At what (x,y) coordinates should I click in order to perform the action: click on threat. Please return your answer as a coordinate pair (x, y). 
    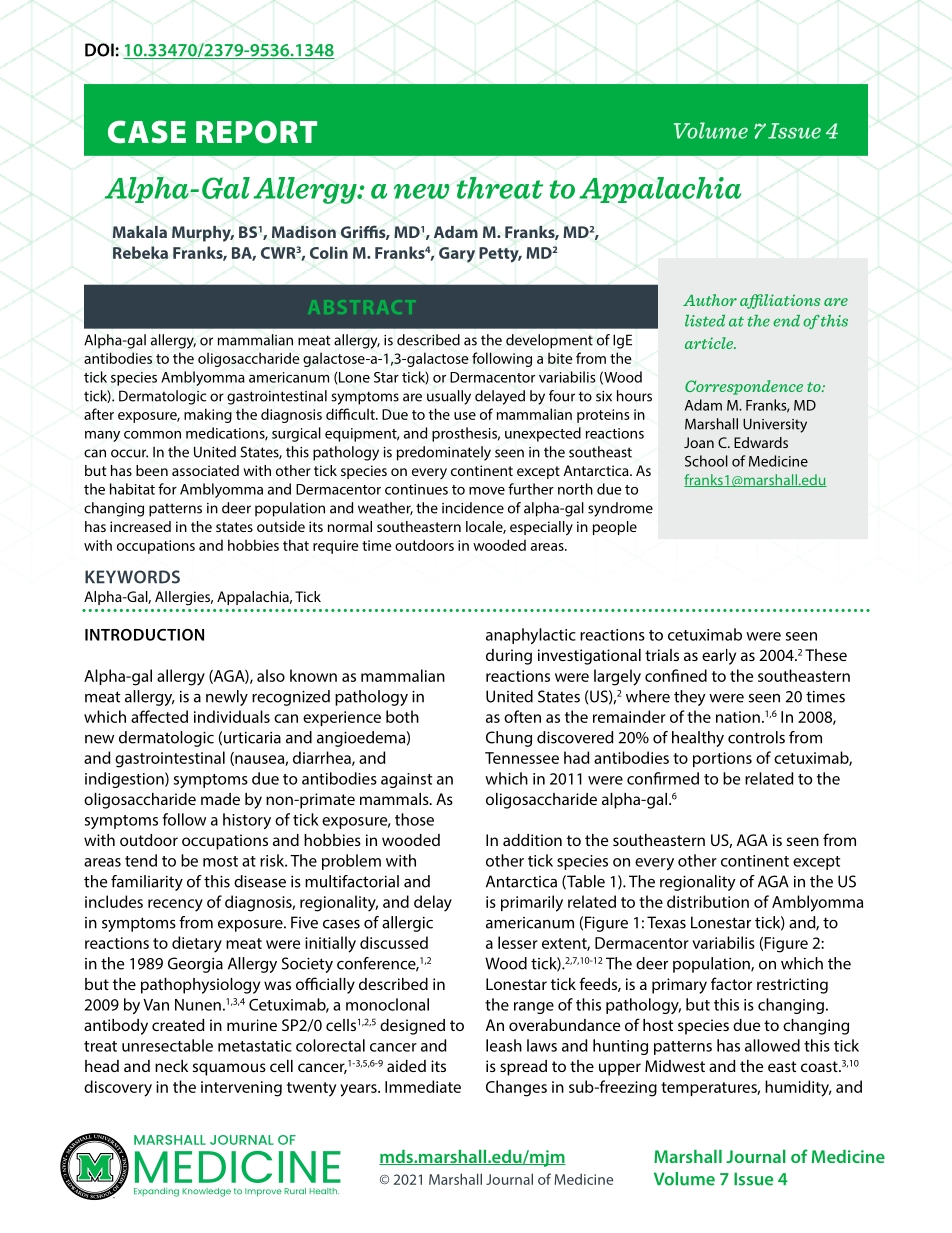
    Looking at the image, I should click on (500, 188).
